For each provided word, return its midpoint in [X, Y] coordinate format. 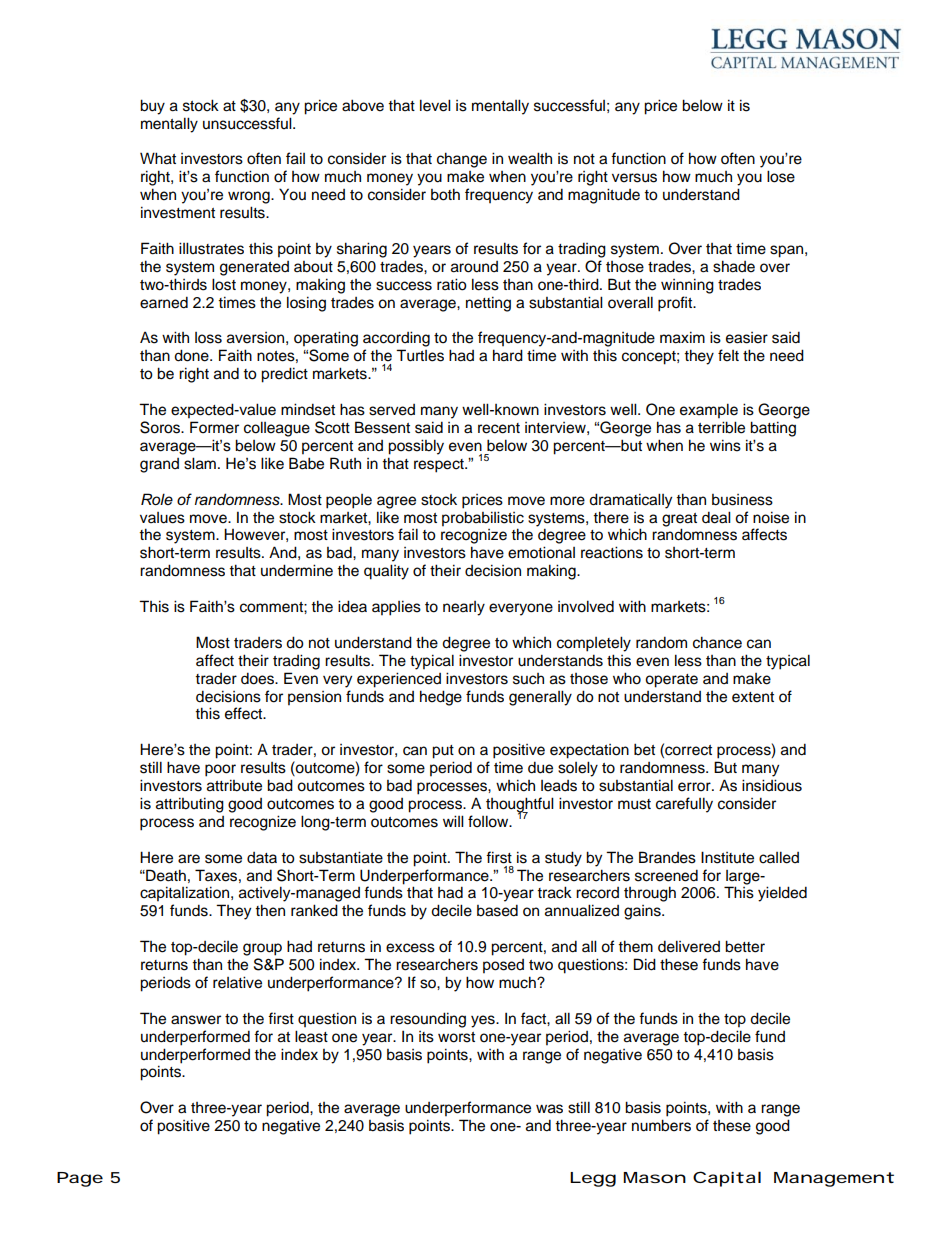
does [259, 678]
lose [781, 176]
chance [717, 642]
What [158, 158]
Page [80, 1179]
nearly [464, 608]
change [462, 160]
